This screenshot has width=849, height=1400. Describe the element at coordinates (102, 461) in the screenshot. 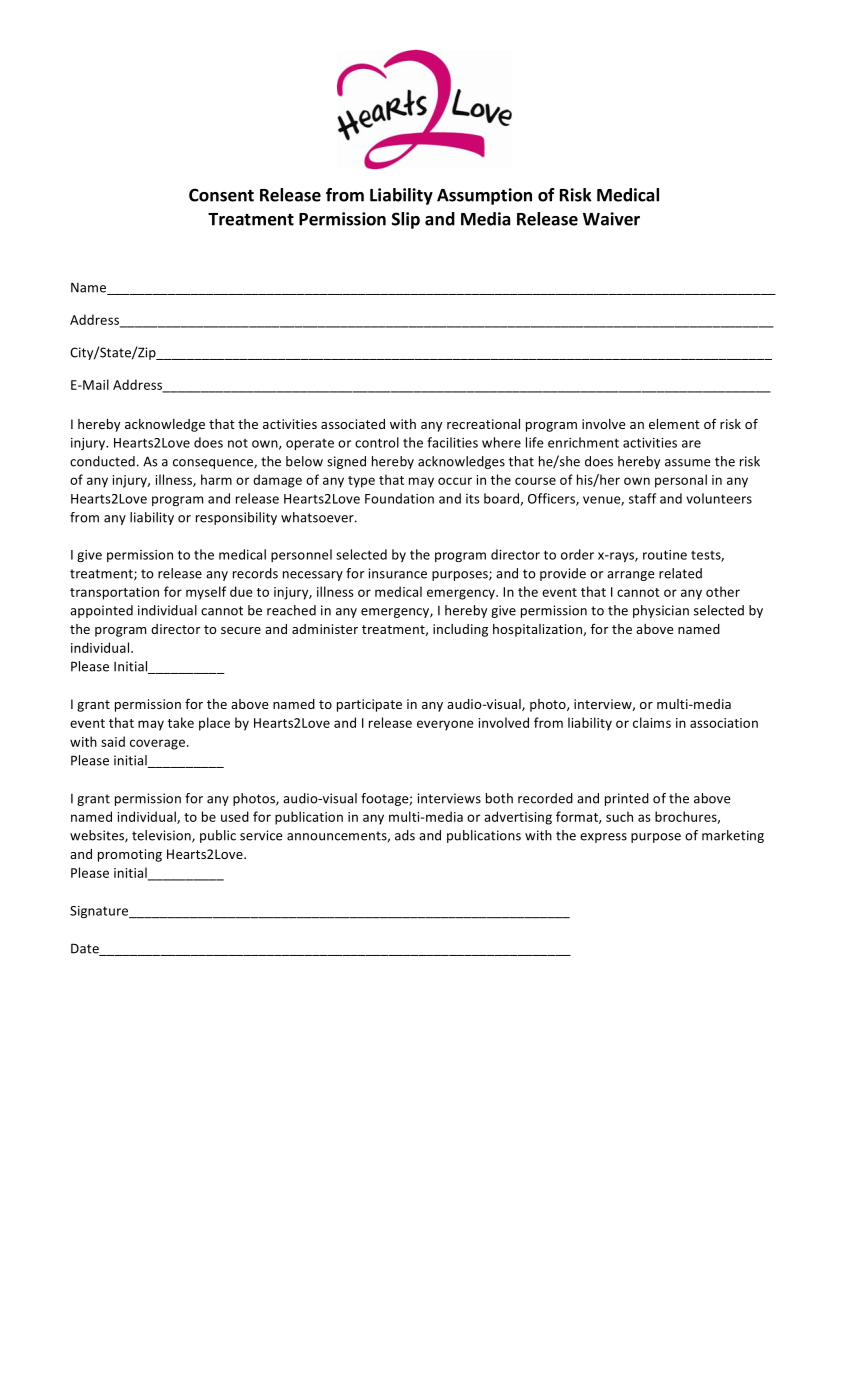

I see `conducted` at that location.
